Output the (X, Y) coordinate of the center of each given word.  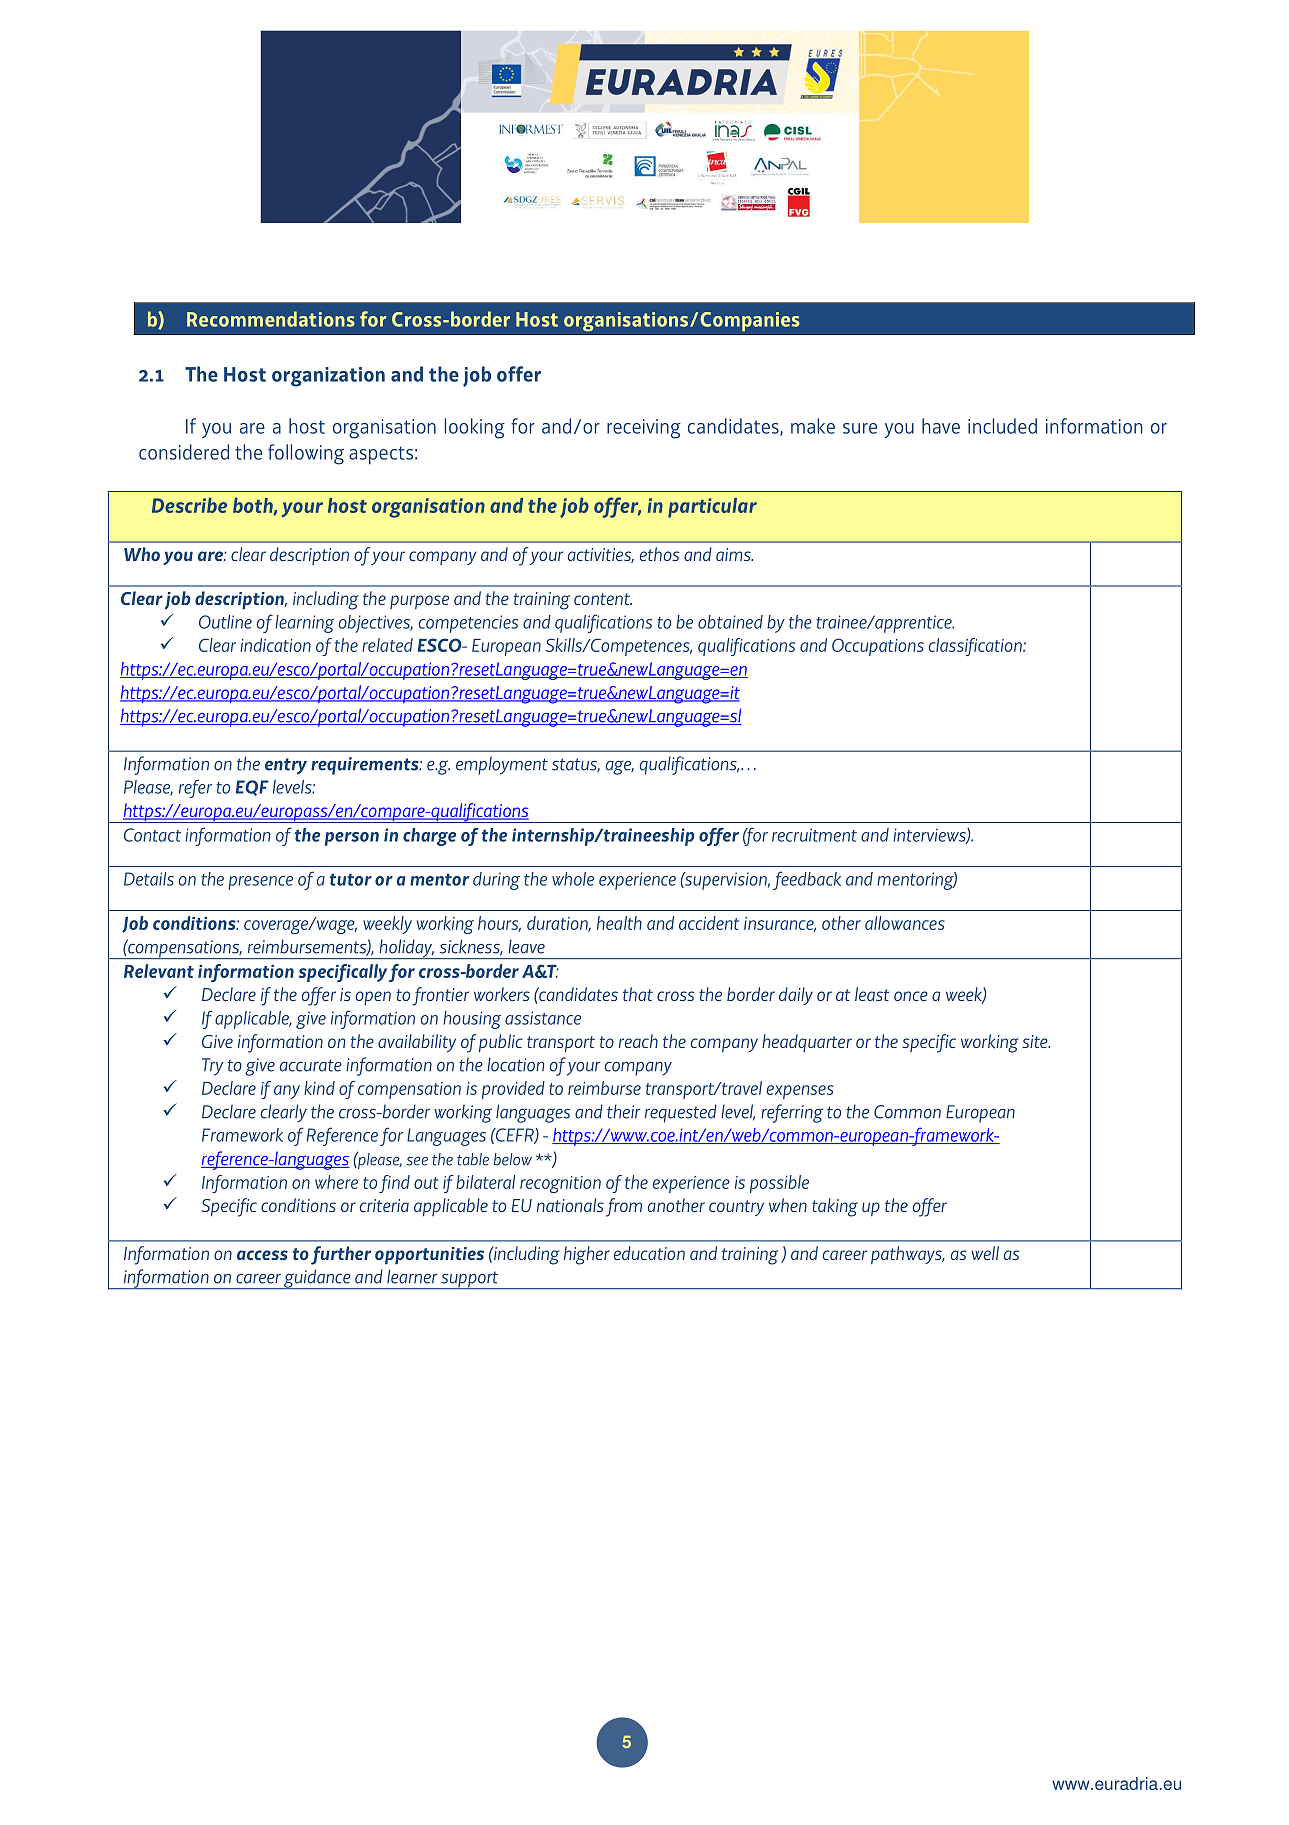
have (941, 426)
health (619, 923)
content (603, 599)
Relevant (159, 971)
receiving (644, 429)
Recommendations (271, 319)
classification (976, 647)
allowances (905, 923)
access (262, 1255)
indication (275, 645)
